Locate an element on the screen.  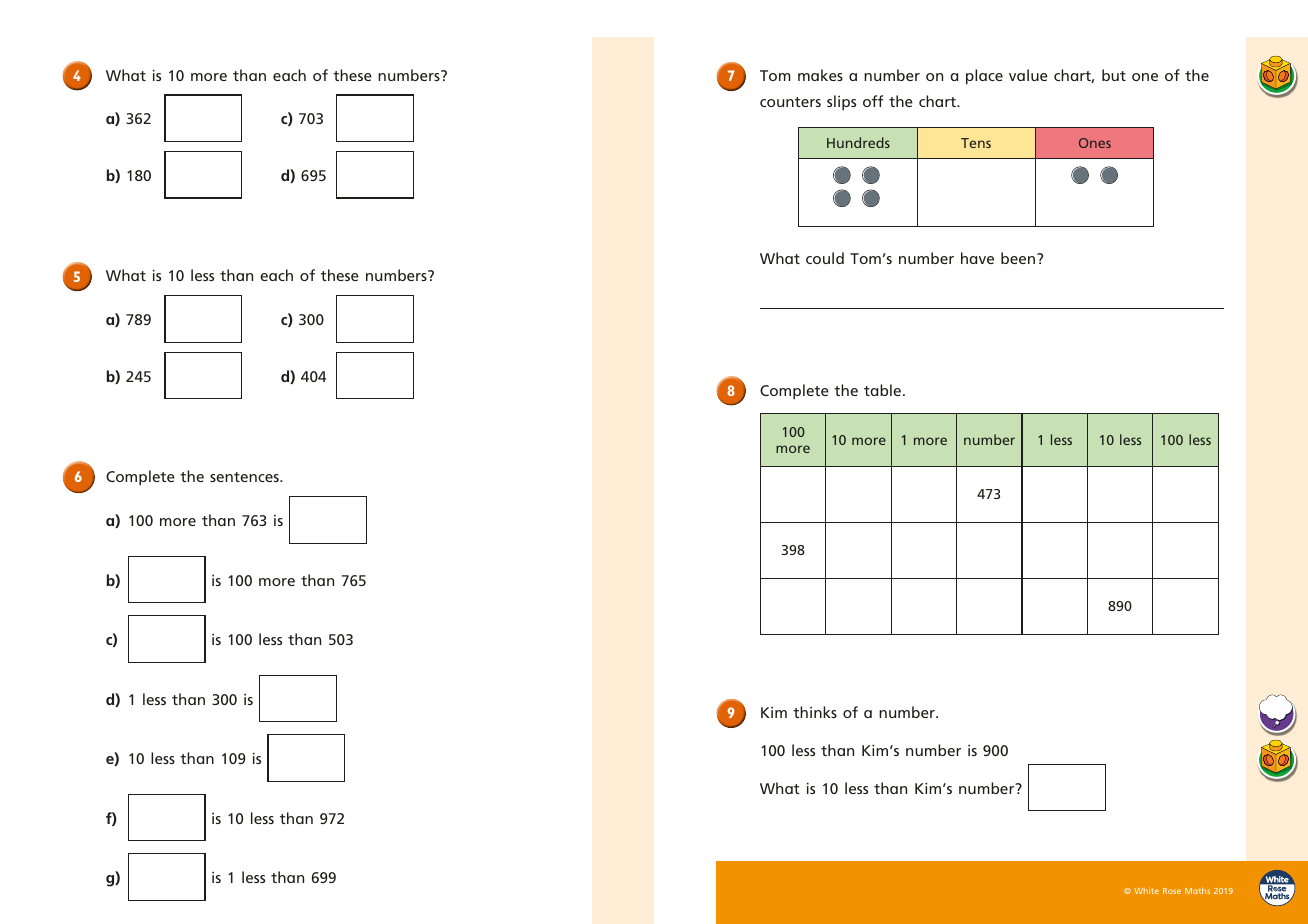
thinks is located at coordinates (815, 712).
